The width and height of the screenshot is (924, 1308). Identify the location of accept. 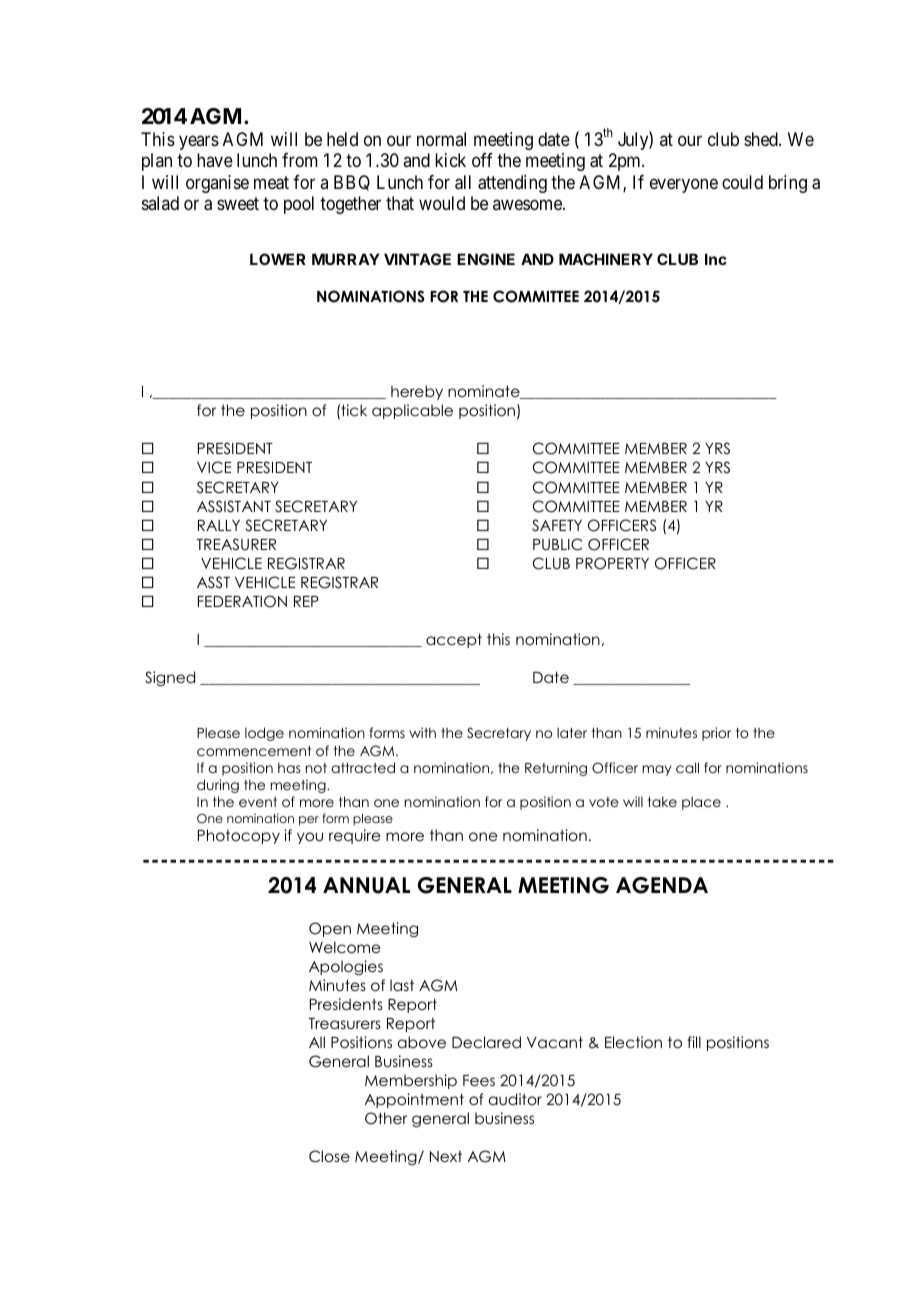
(454, 640).
